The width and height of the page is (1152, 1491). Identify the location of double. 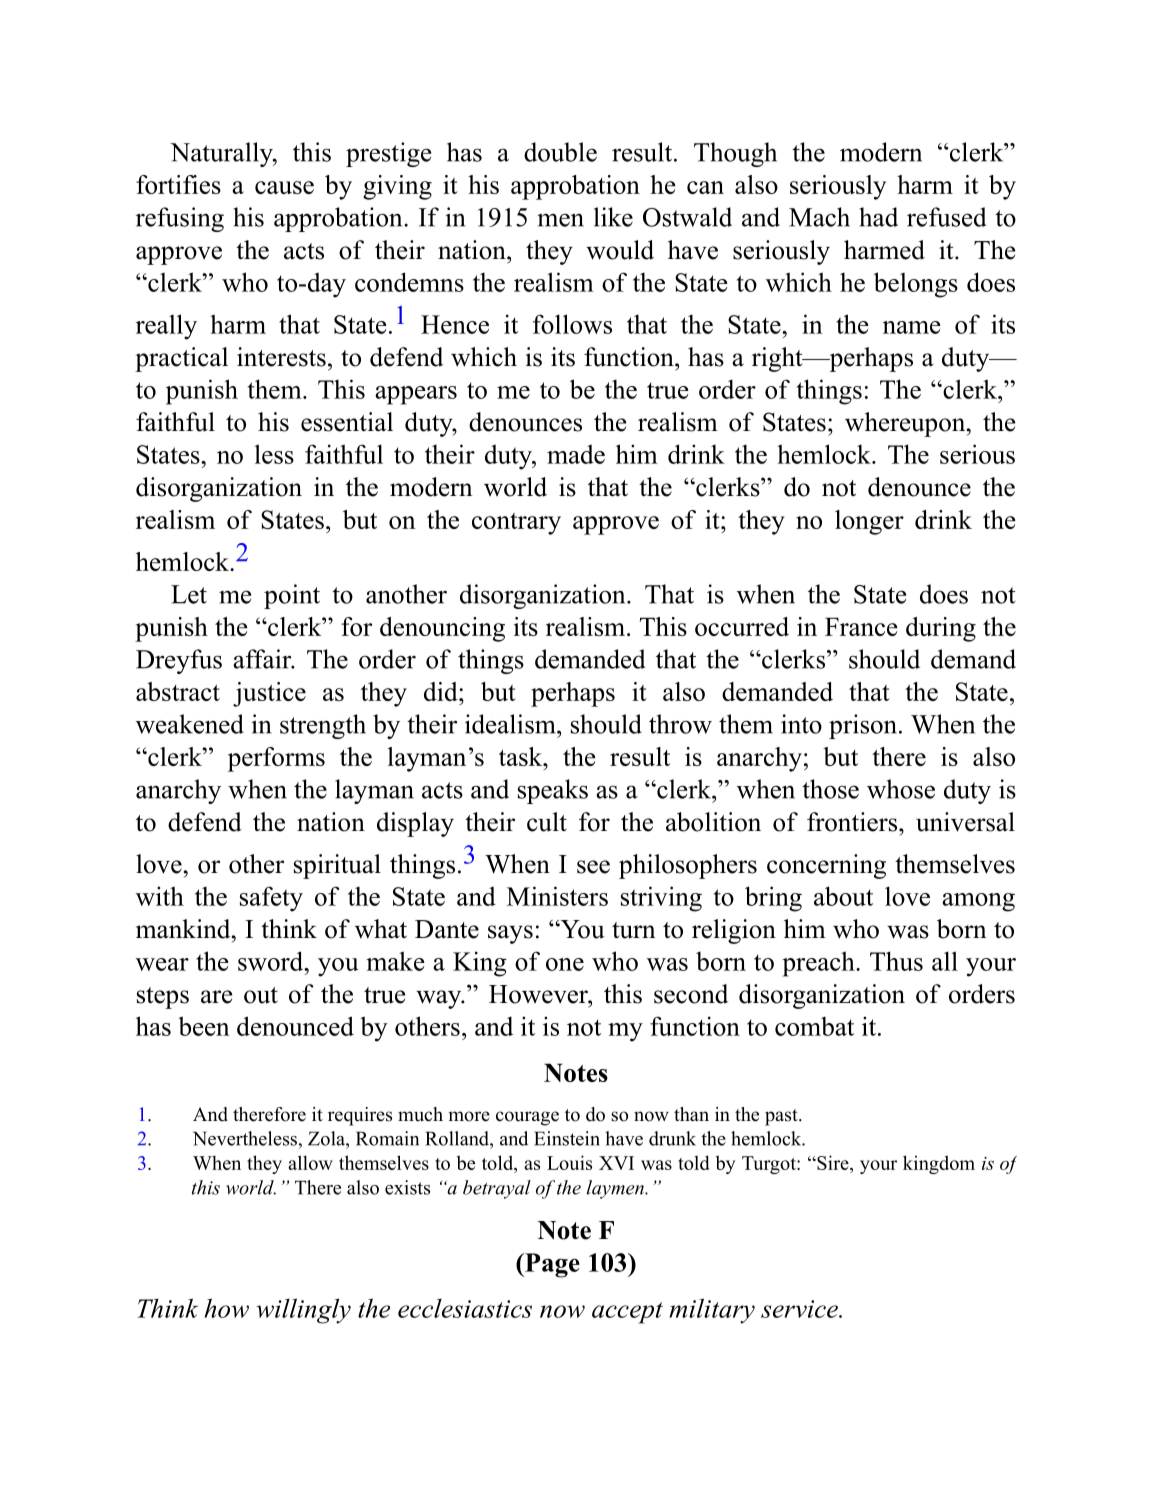
(560, 152).
